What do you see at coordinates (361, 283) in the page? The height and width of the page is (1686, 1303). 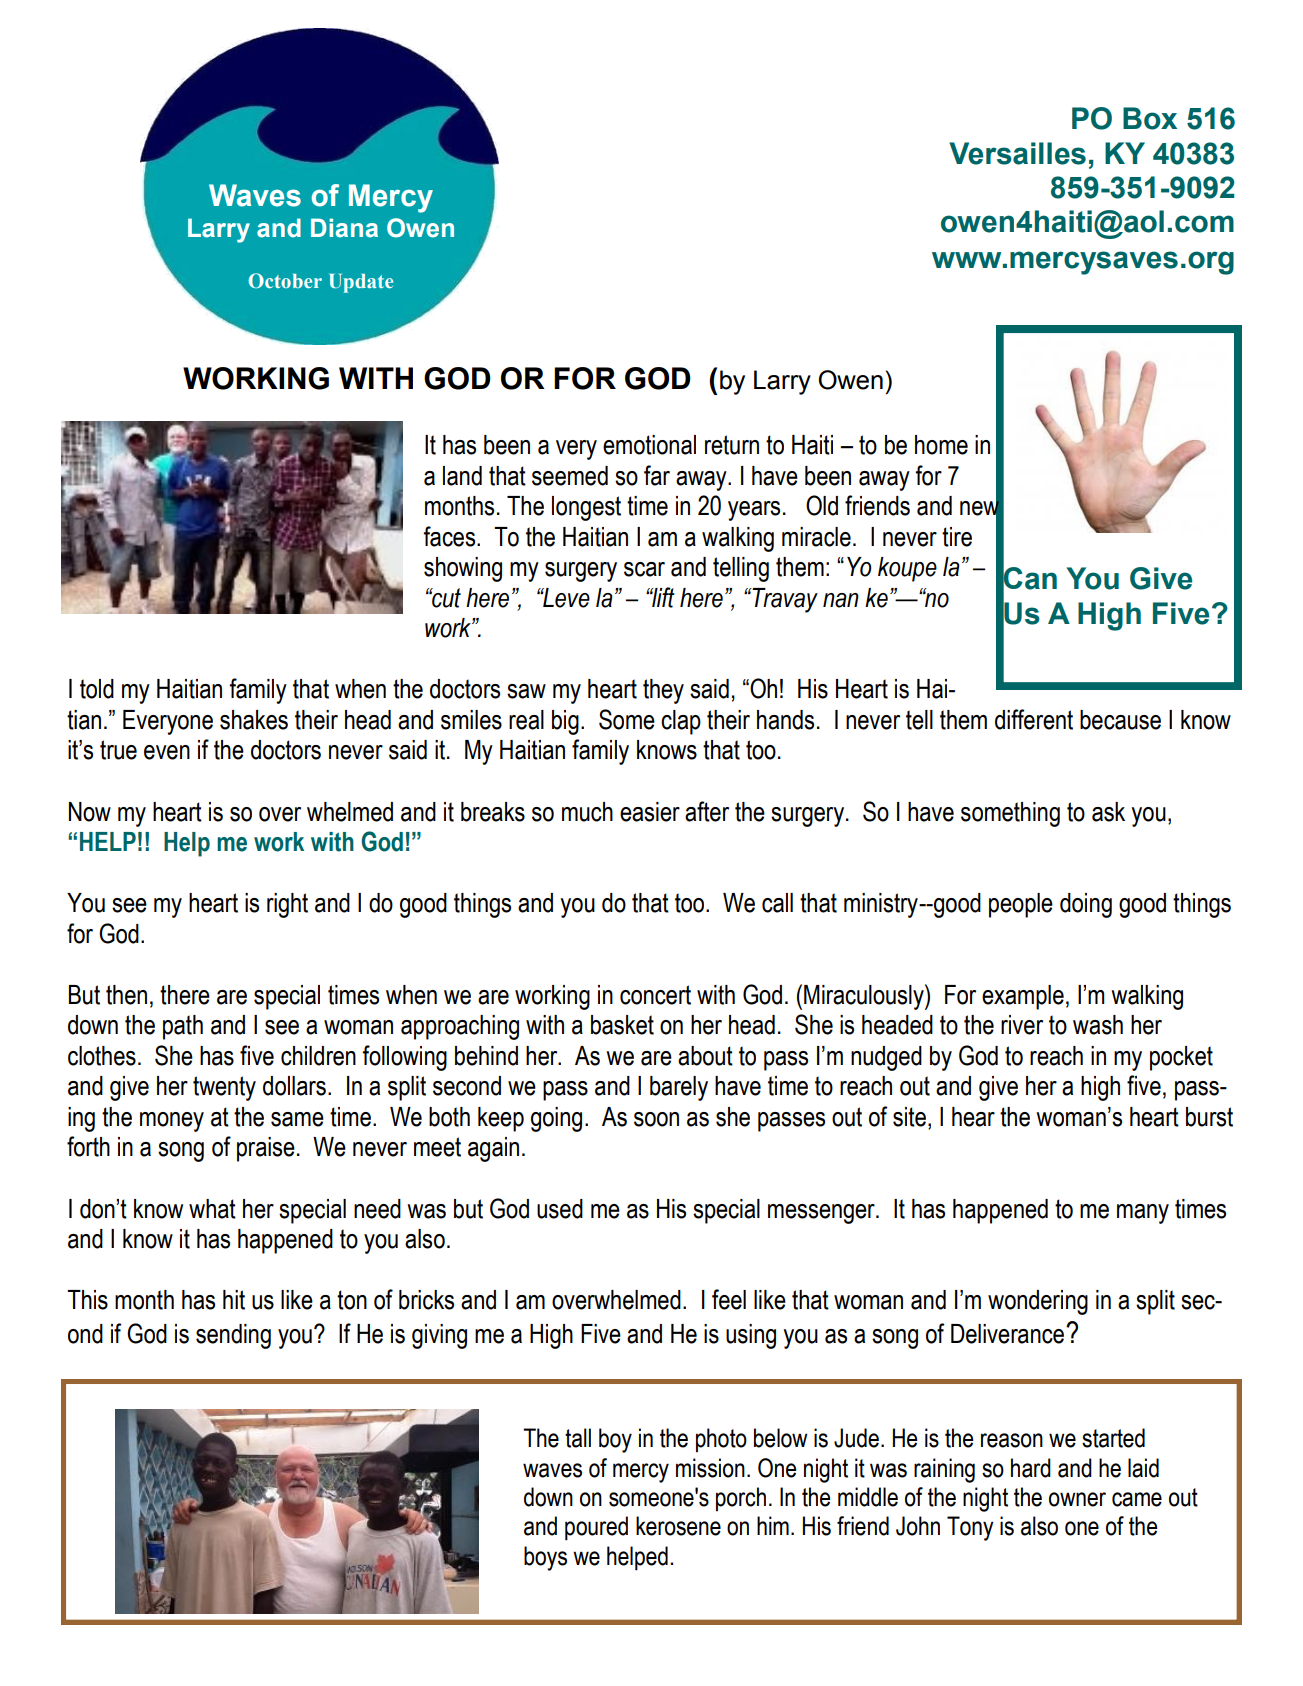 I see `Update` at bounding box center [361, 283].
